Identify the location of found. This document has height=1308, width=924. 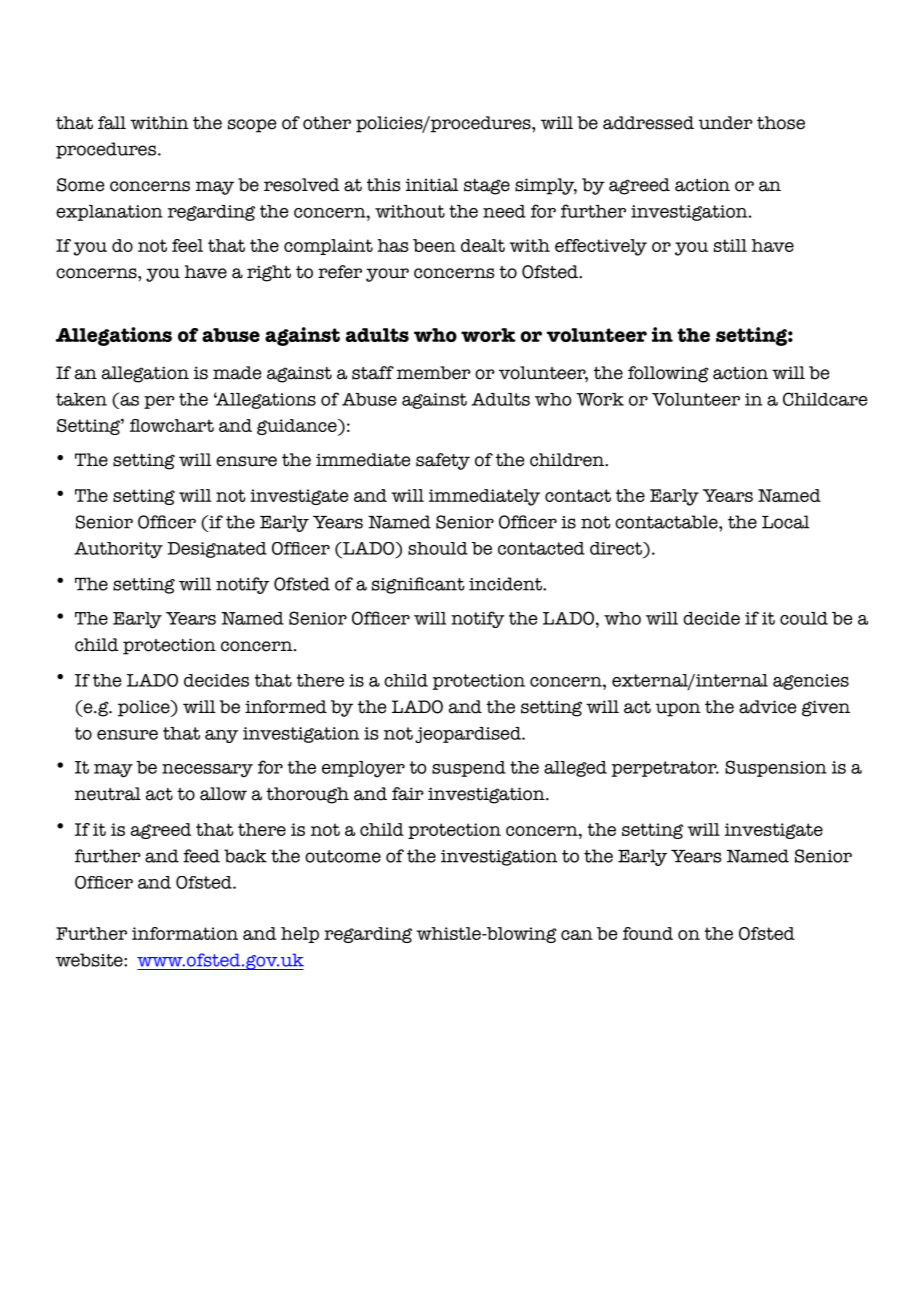
(648, 933).
